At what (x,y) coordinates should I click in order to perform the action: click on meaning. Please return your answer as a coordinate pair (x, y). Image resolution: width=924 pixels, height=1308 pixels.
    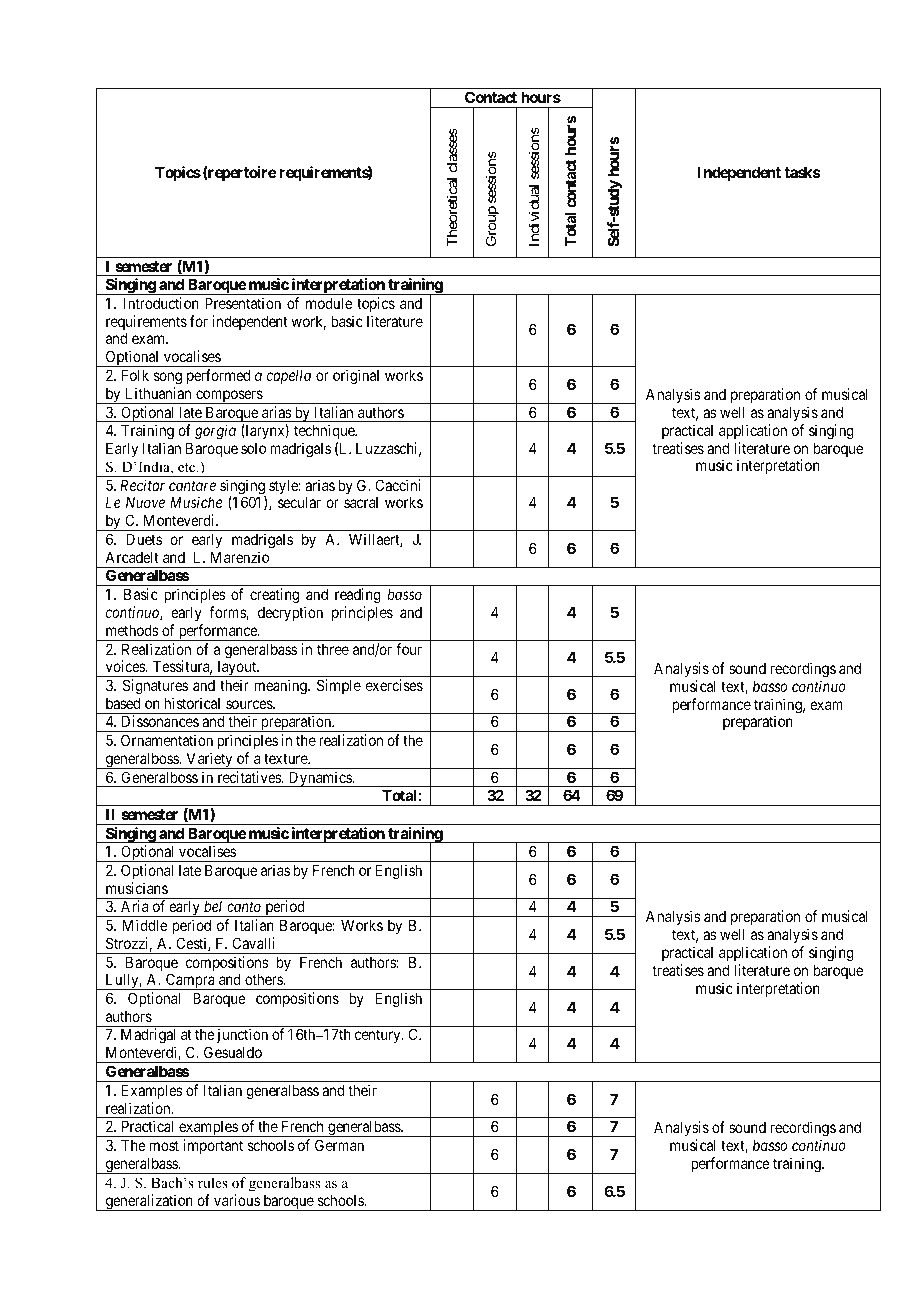
    Looking at the image, I should click on (282, 687).
